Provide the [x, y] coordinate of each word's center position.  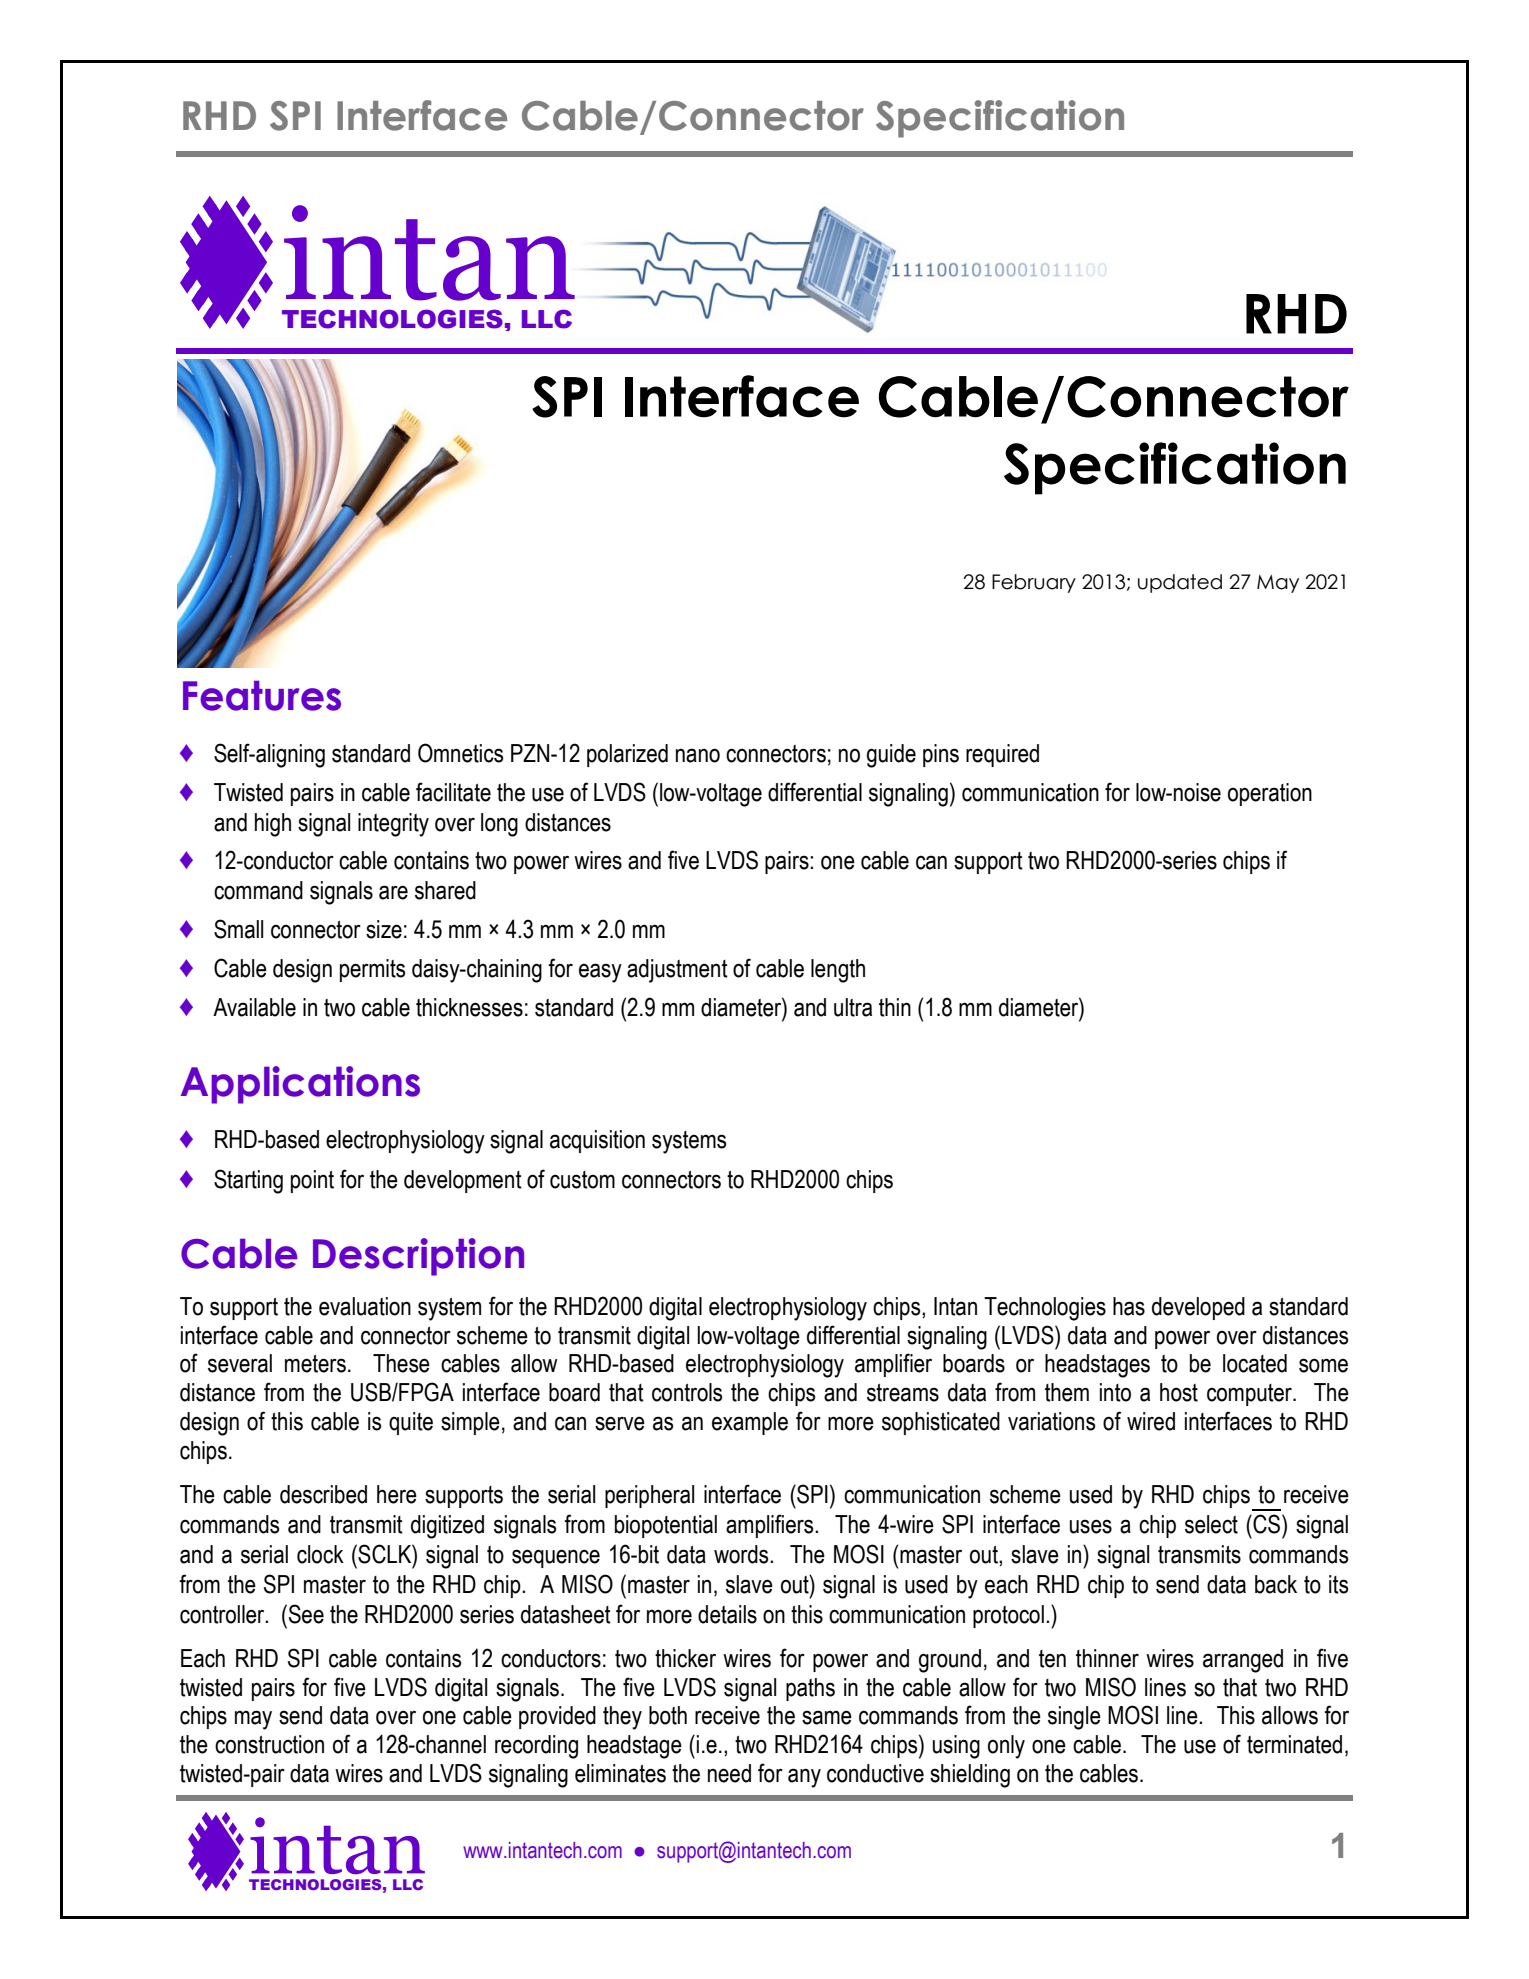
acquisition [597, 1141]
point [312, 1181]
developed [1198, 1308]
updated [1180, 583]
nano [698, 755]
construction [269, 1744]
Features [262, 695]
